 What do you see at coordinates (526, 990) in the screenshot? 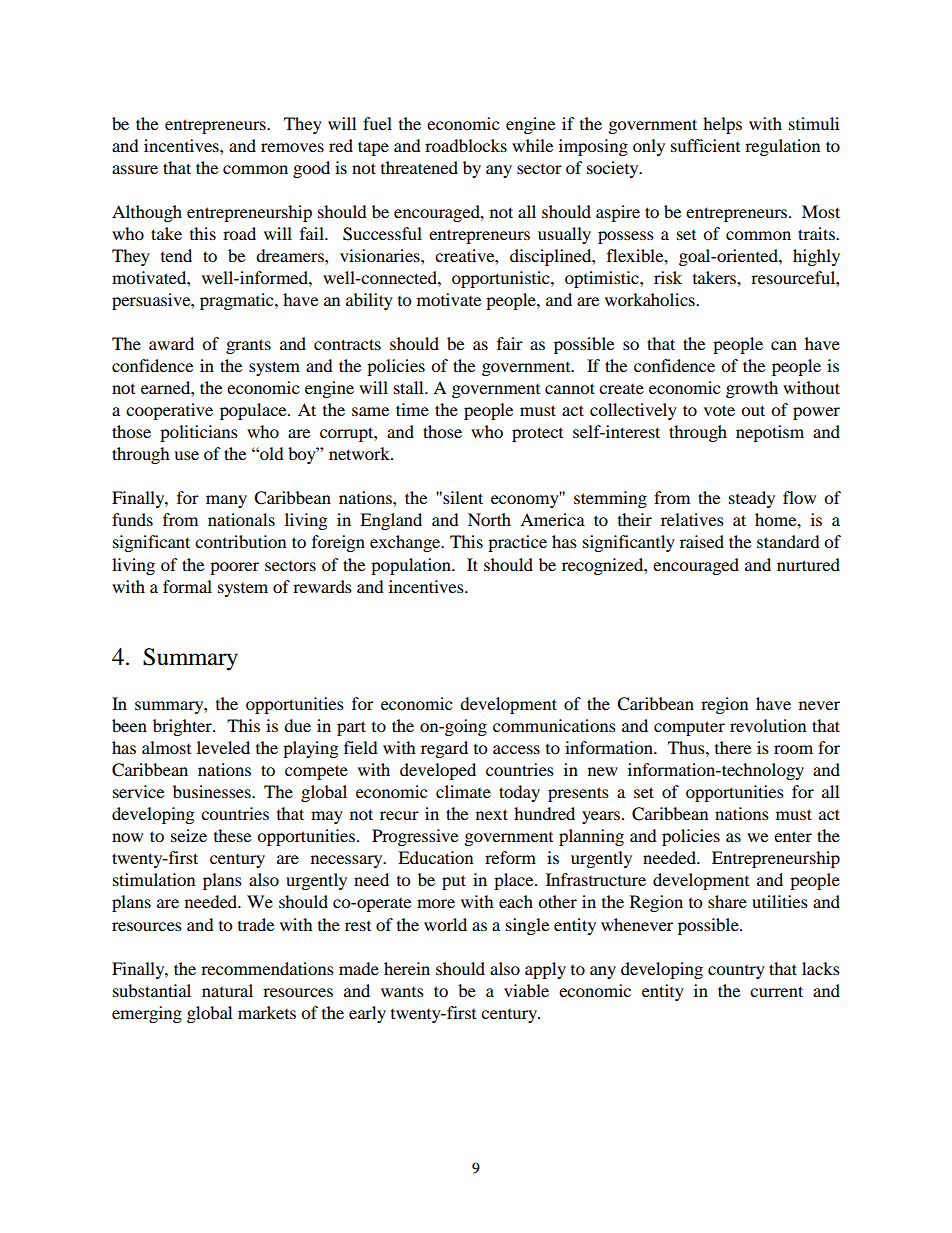
I see `viable` at bounding box center [526, 990].
